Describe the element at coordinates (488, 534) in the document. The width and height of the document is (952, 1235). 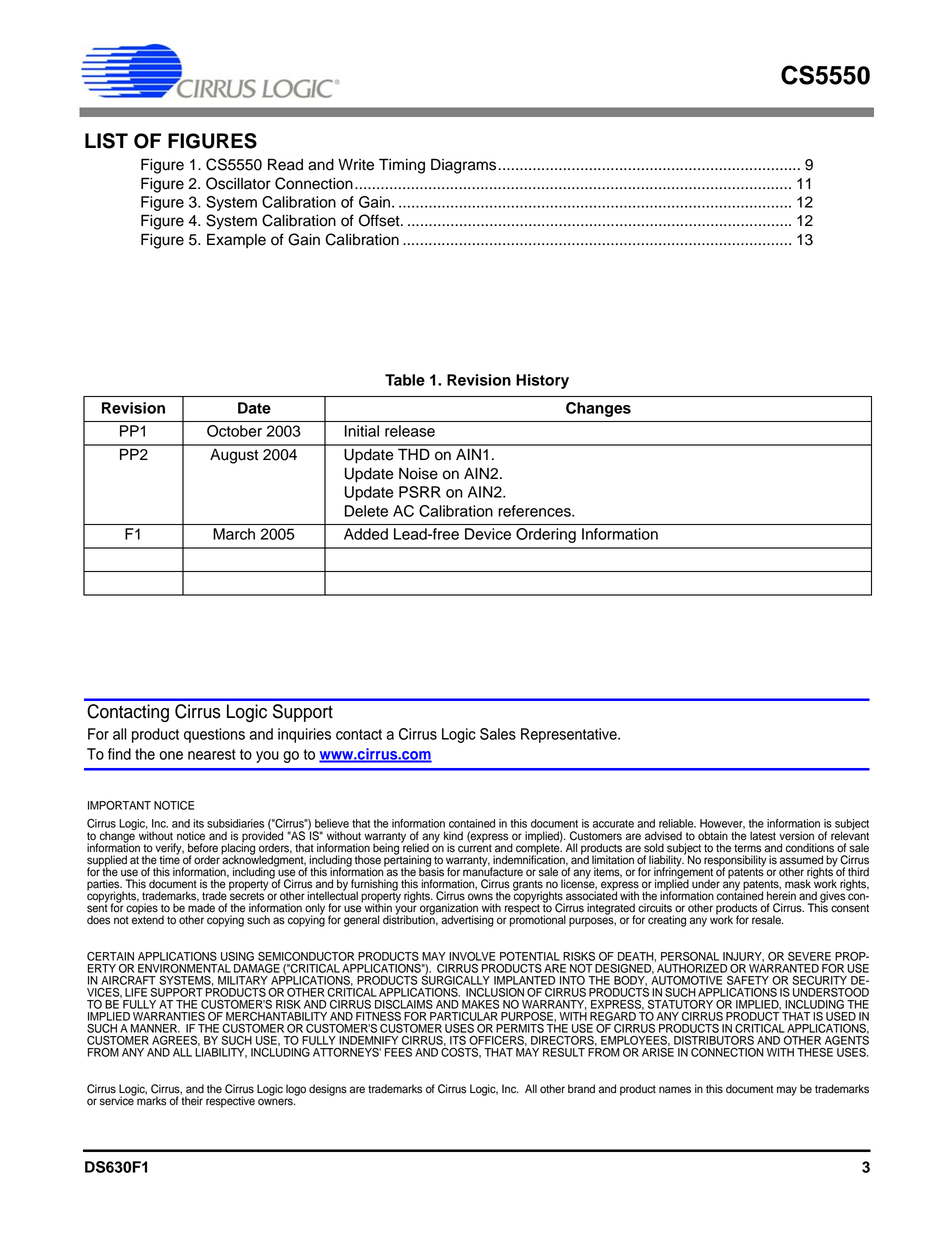
I see `Device` at that location.
